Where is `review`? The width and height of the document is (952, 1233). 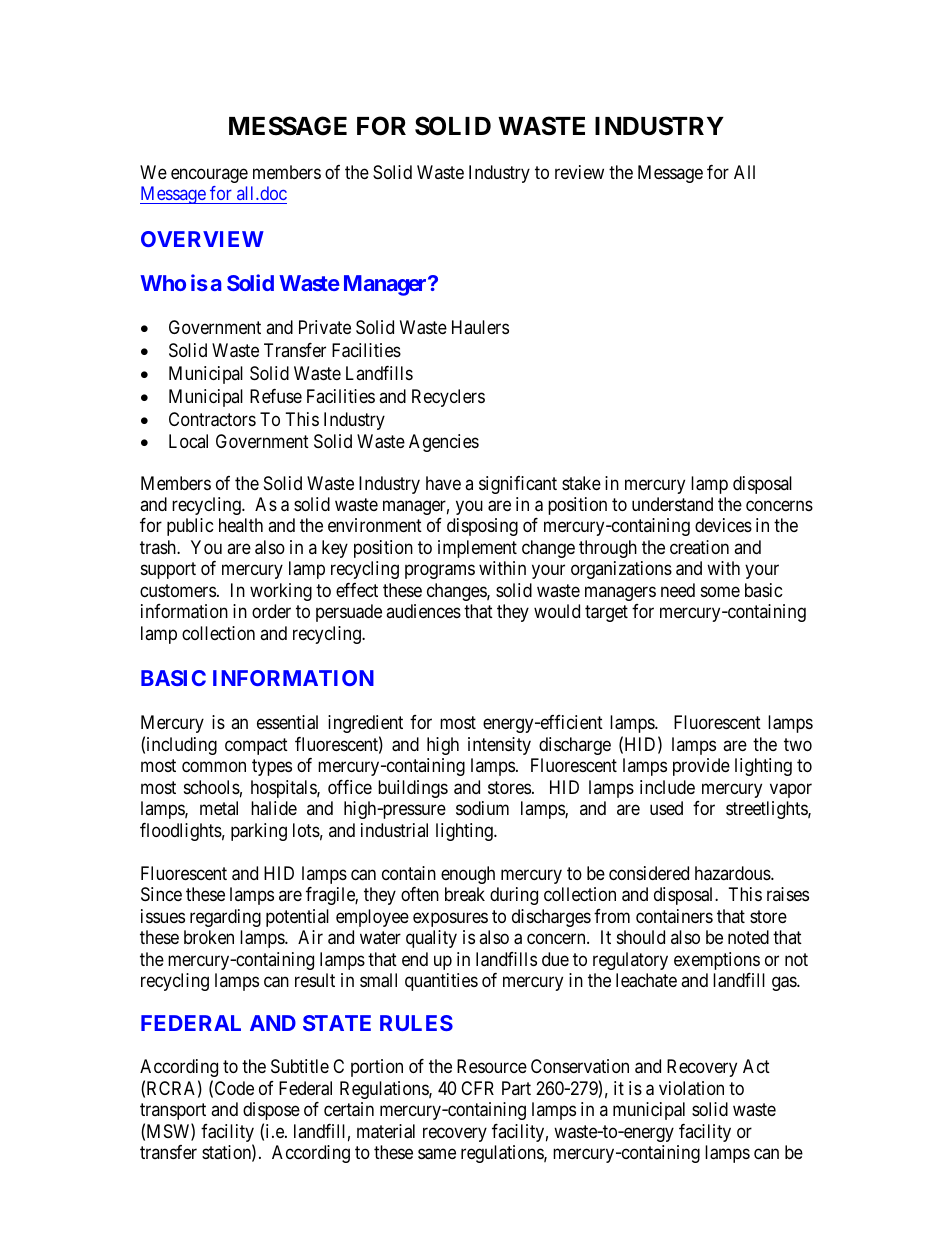 review is located at coordinates (579, 172).
